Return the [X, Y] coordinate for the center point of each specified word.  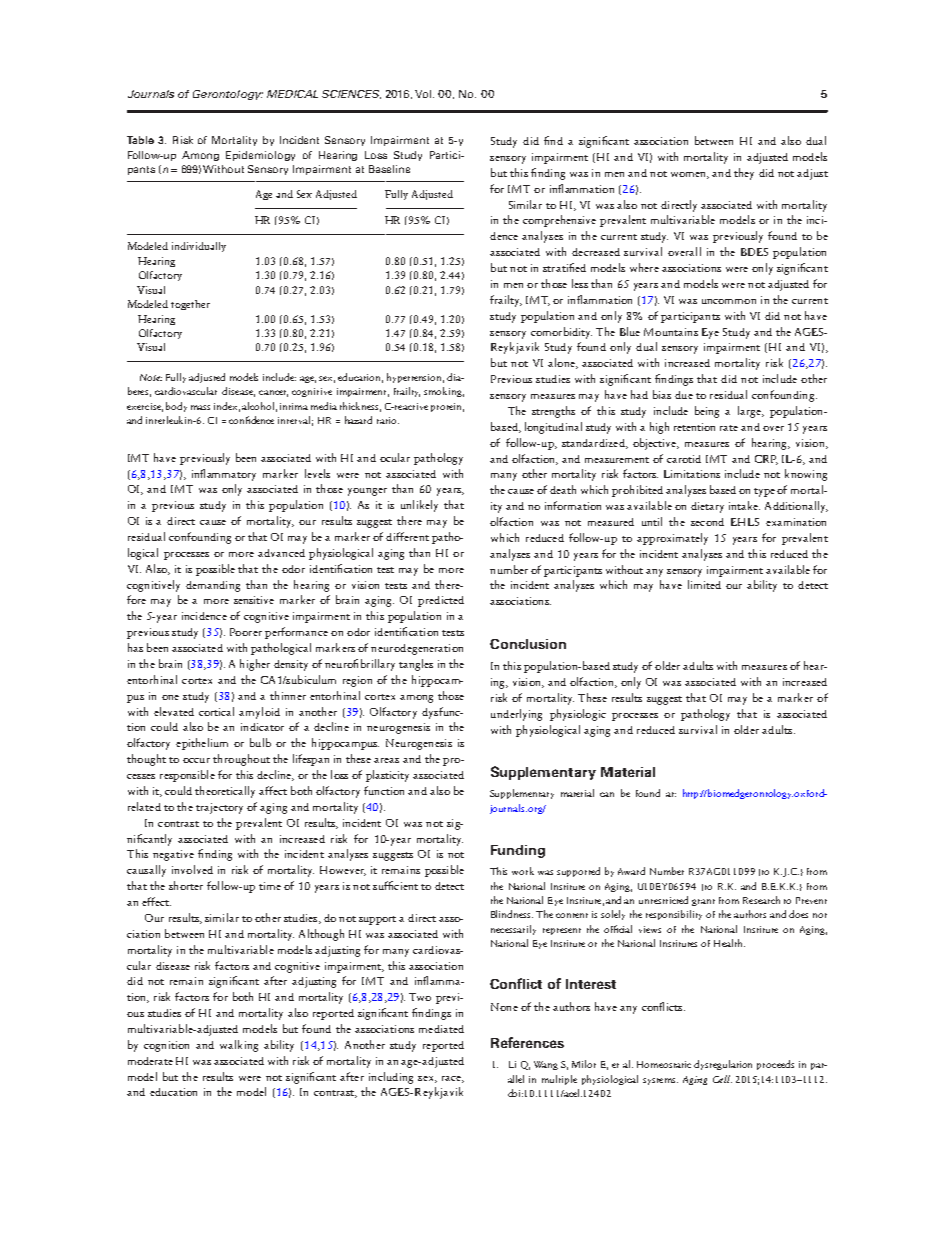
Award [631, 871]
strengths [553, 412]
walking [239, 1046]
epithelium [202, 744]
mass [200, 407]
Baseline [389, 169]
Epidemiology [260, 156]
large [751, 412]
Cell [722, 1079]
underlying [516, 715]
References [527, 1042]
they [744, 174]
